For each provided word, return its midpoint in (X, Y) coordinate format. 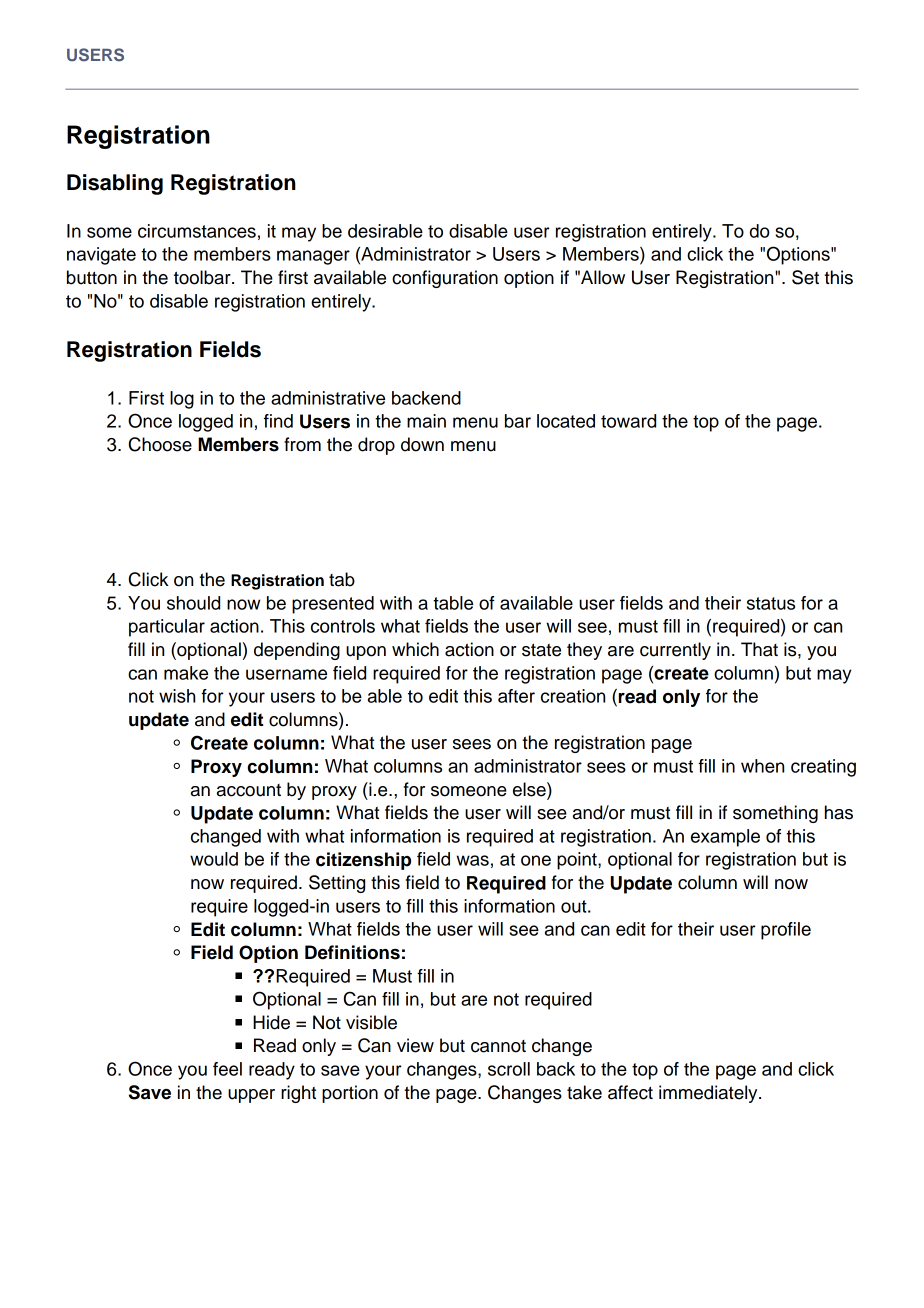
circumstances (197, 231)
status (771, 603)
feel (227, 1069)
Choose (160, 444)
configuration (445, 279)
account (249, 790)
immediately (709, 1094)
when (762, 766)
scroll (509, 1069)
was (472, 860)
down (422, 444)
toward (628, 421)
